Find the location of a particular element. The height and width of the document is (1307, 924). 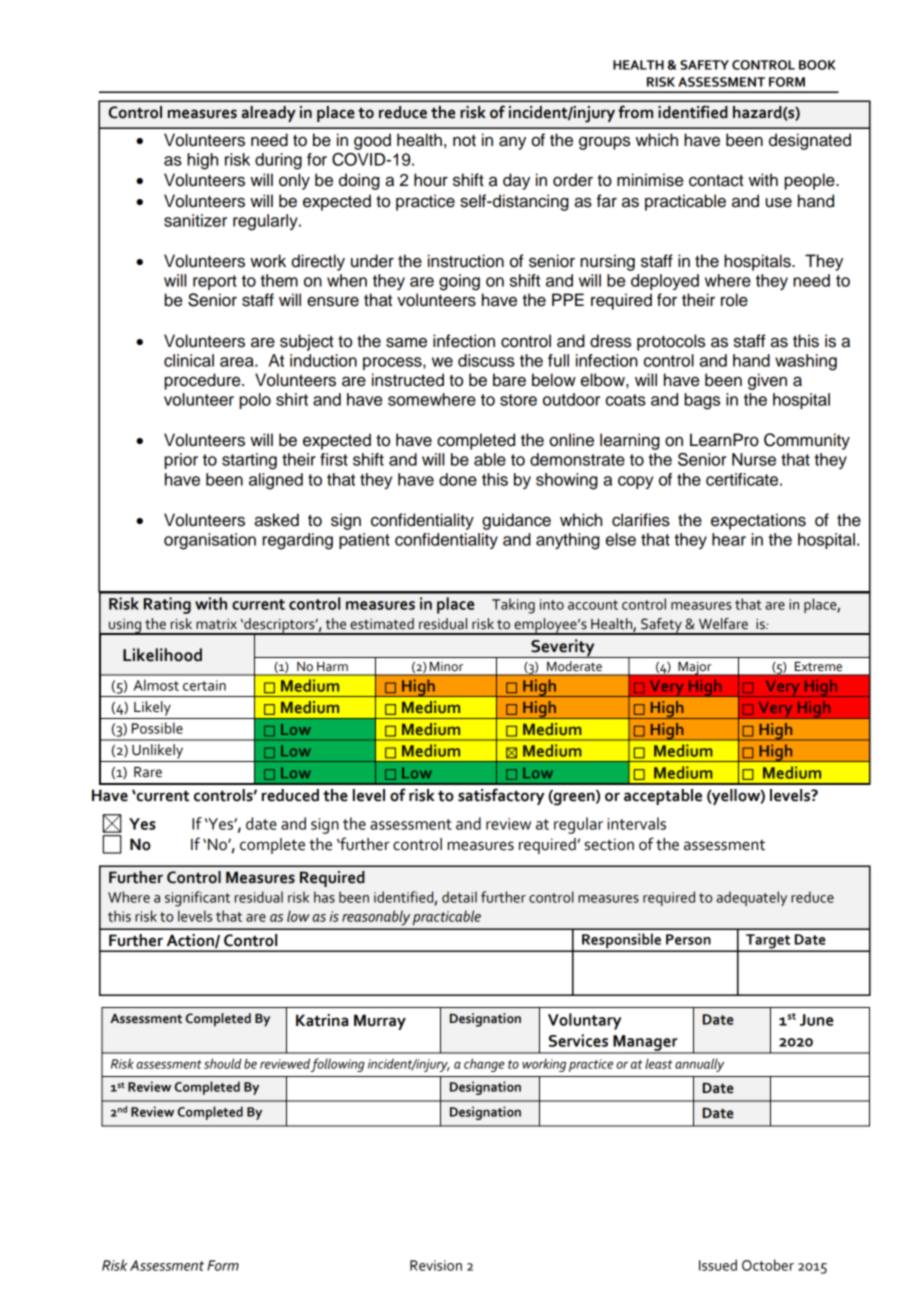

not is located at coordinates (464, 141).
